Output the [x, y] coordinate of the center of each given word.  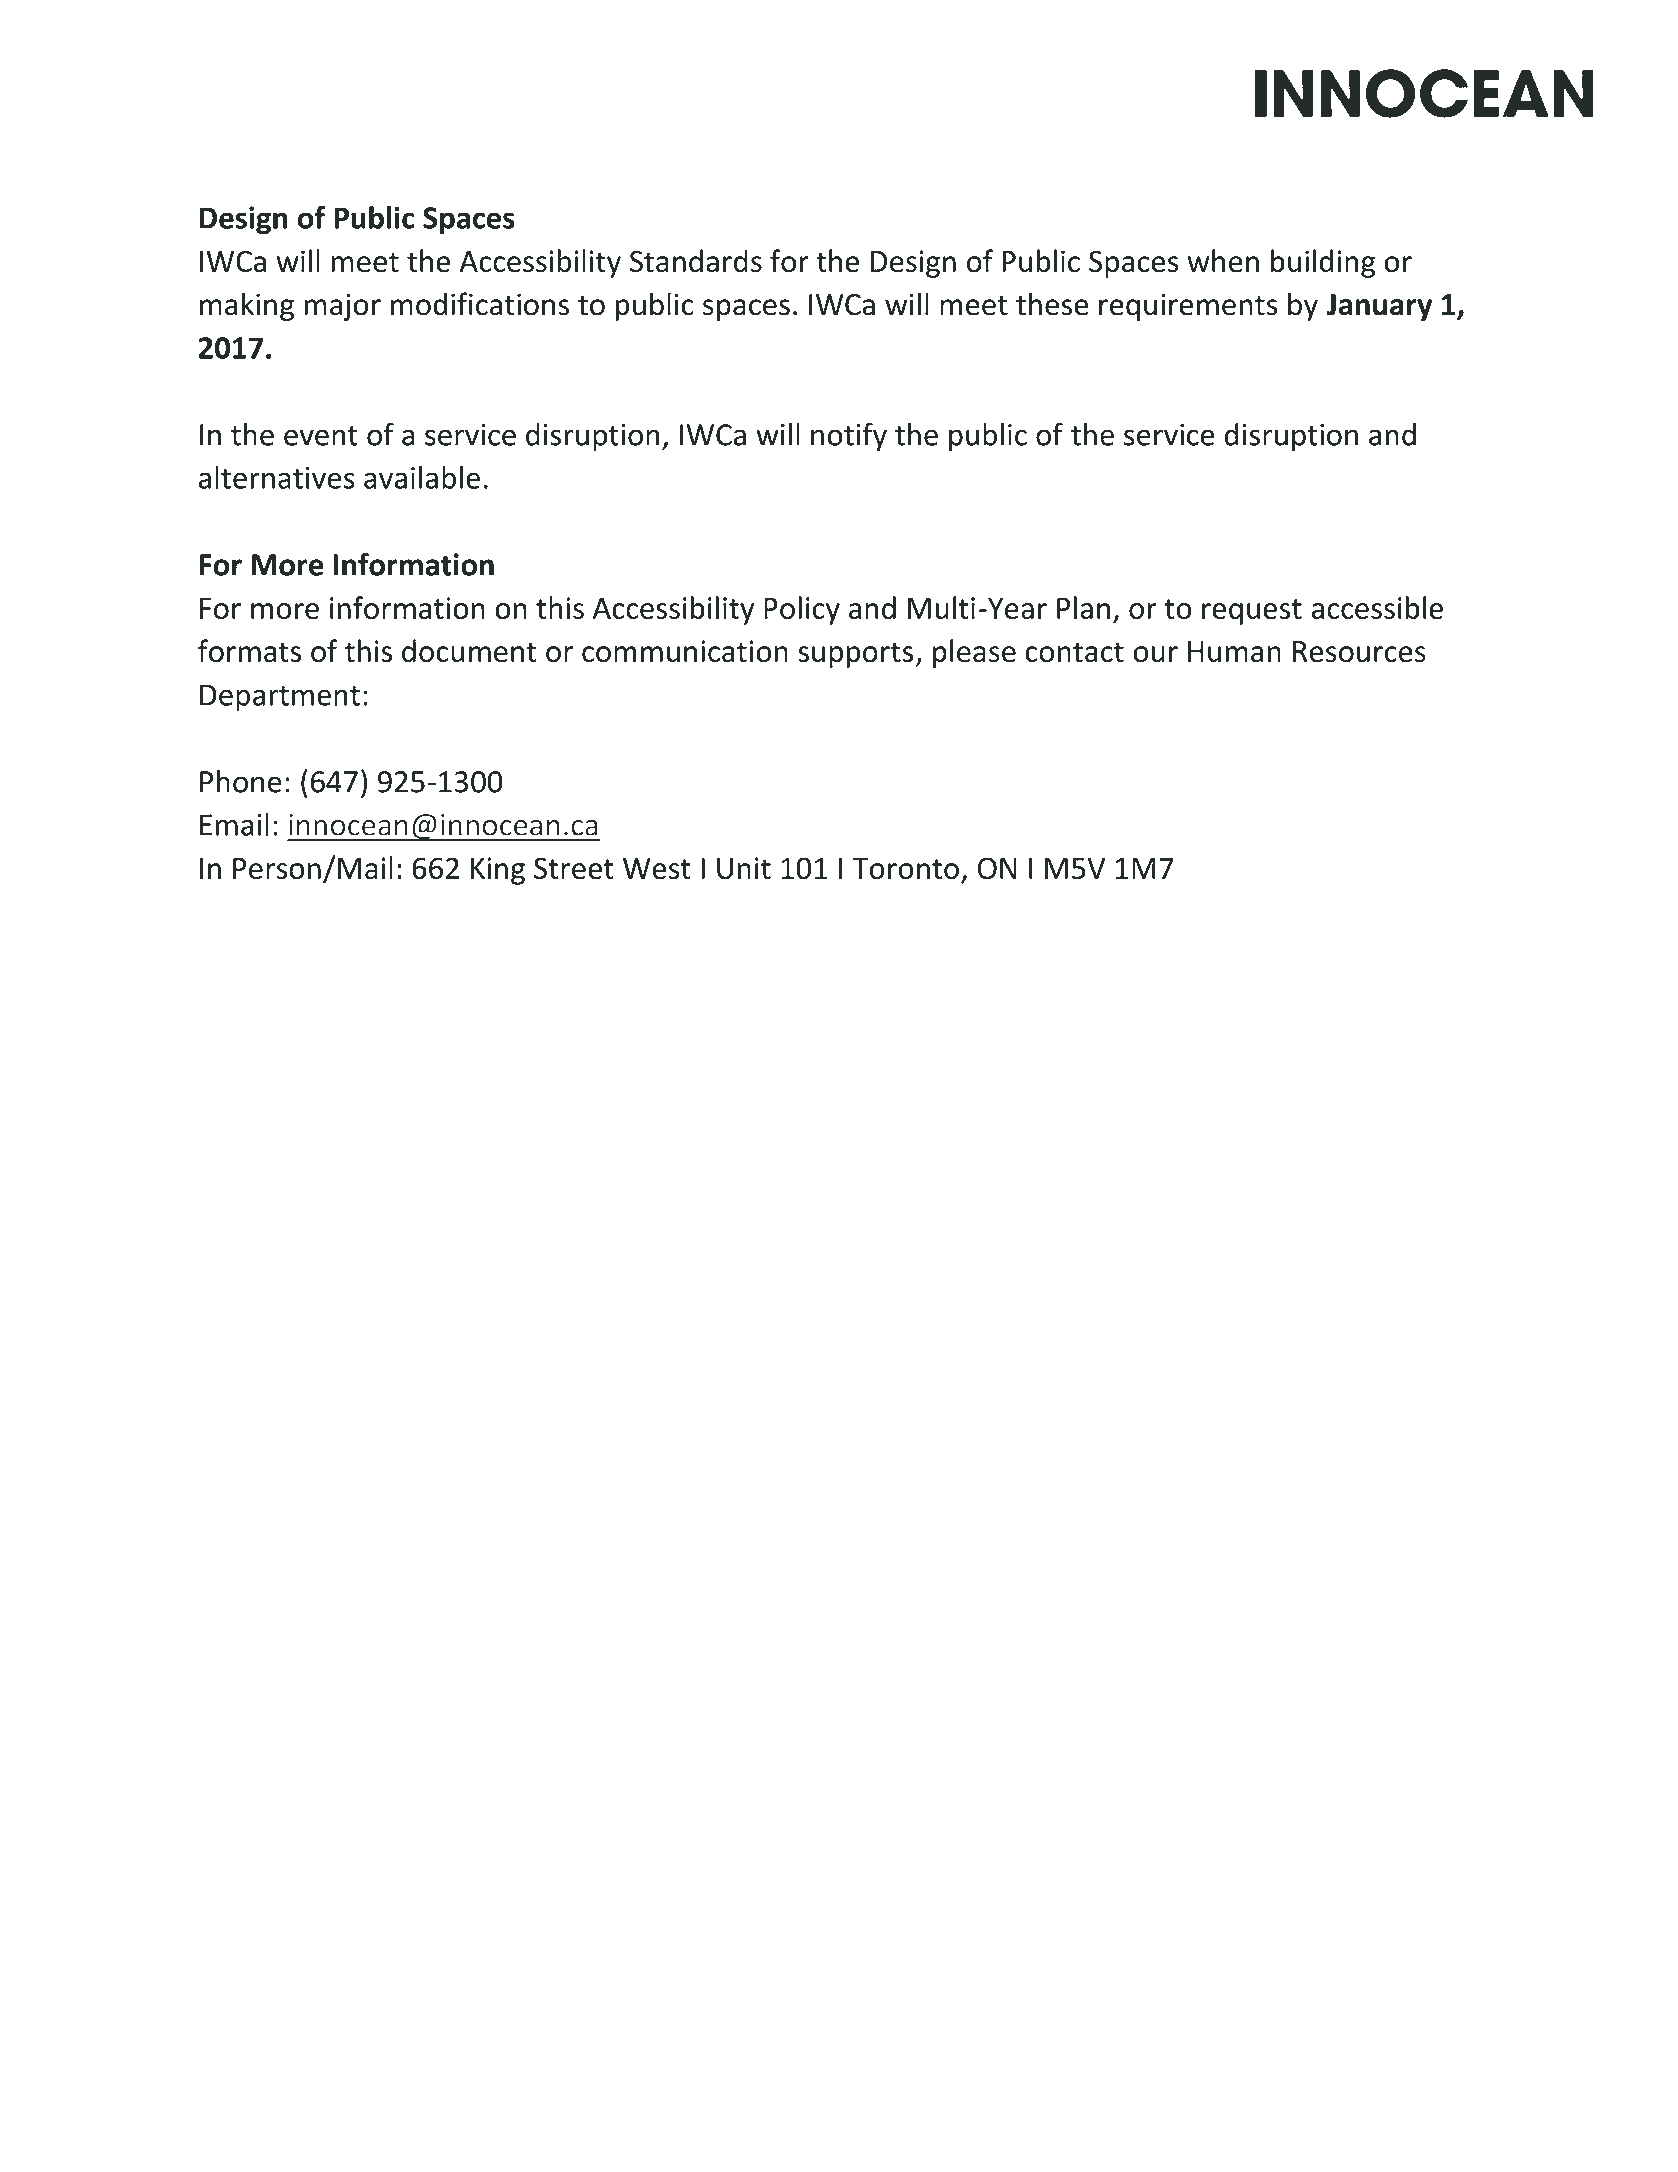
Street [574, 868]
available [422, 477]
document [469, 650]
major [342, 307]
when [1223, 261]
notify [849, 436]
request [1252, 612]
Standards [696, 261]
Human [1234, 652]
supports [855, 655]
